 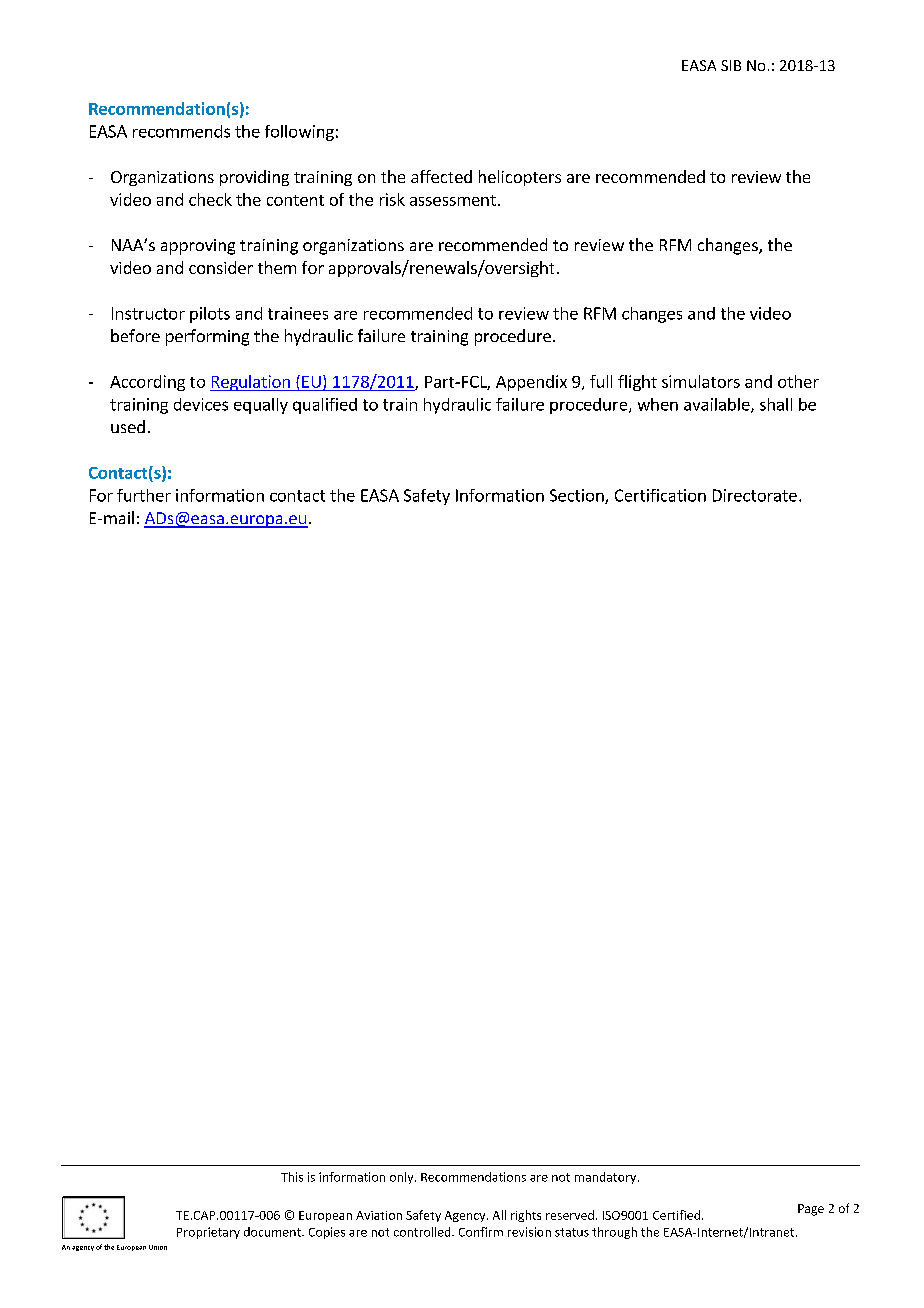 I want to click on Confirm, so click(x=481, y=1232).
